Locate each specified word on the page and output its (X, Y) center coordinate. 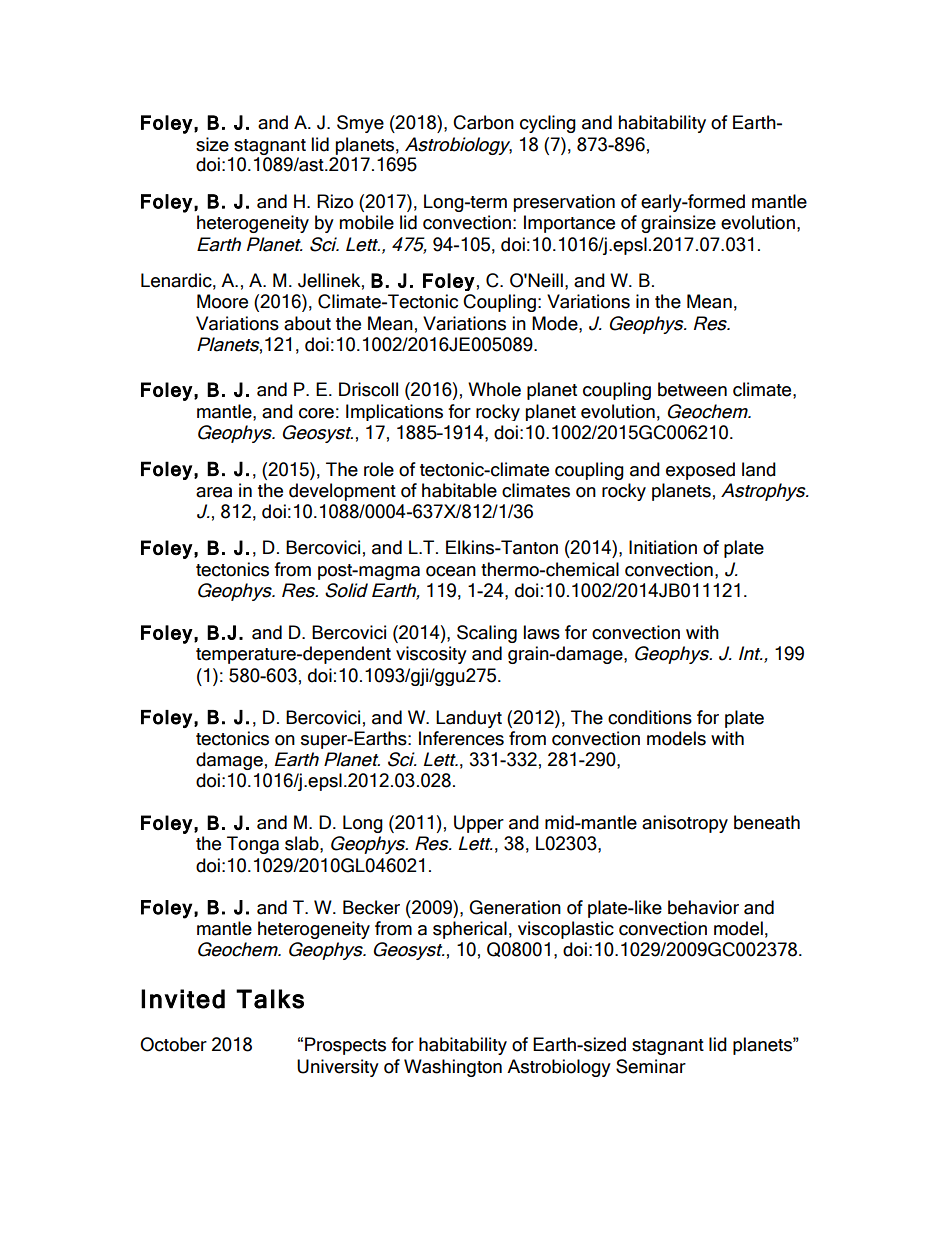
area (214, 492)
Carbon (483, 122)
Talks (270, 999)
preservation (564, 203)
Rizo (335, 201)
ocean (451, 571)
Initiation (663, 547)
